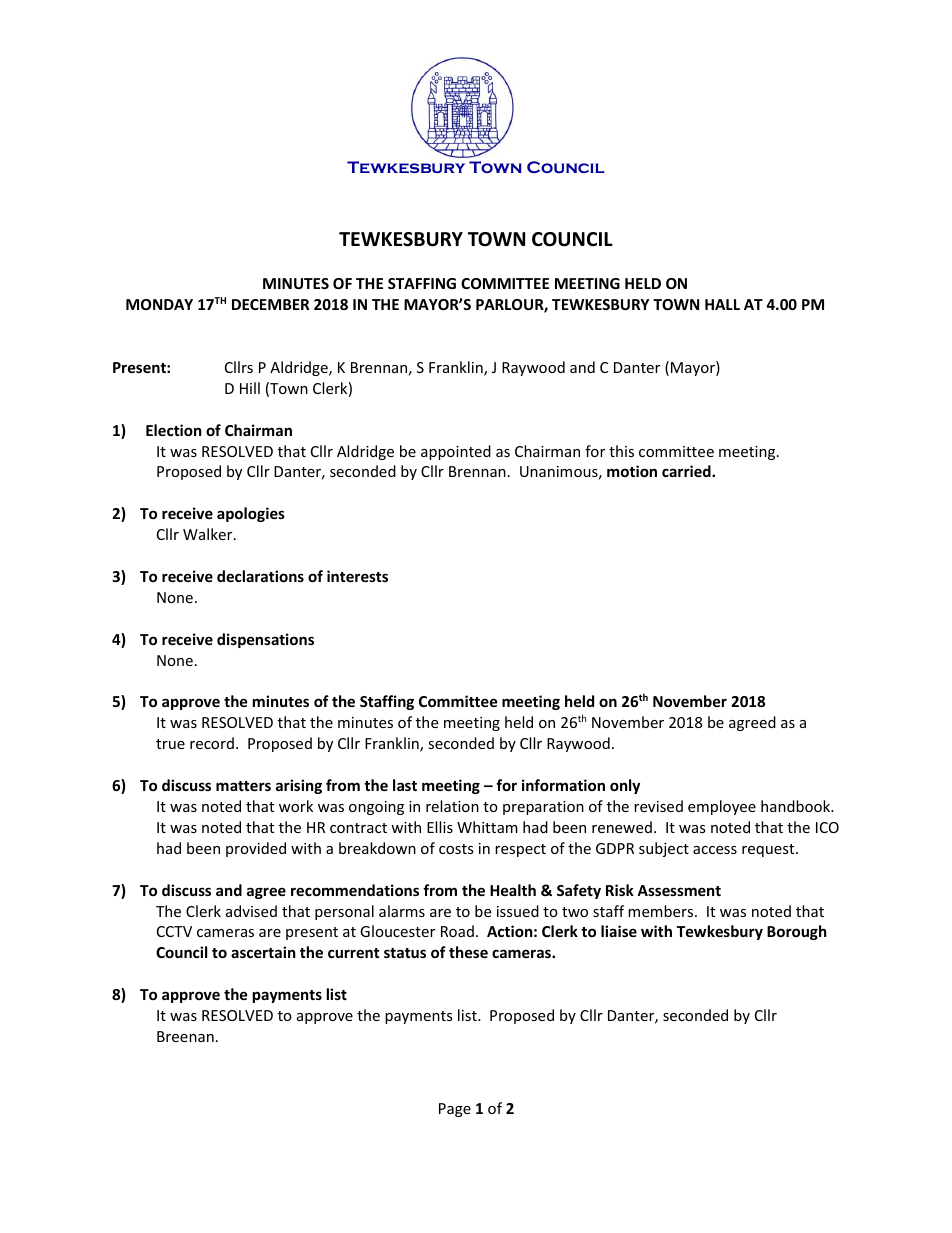 The width and height of the page is (952, 1233). Describe the element at coordinates (455, 1110) in the page. I see `Page` at that location.
